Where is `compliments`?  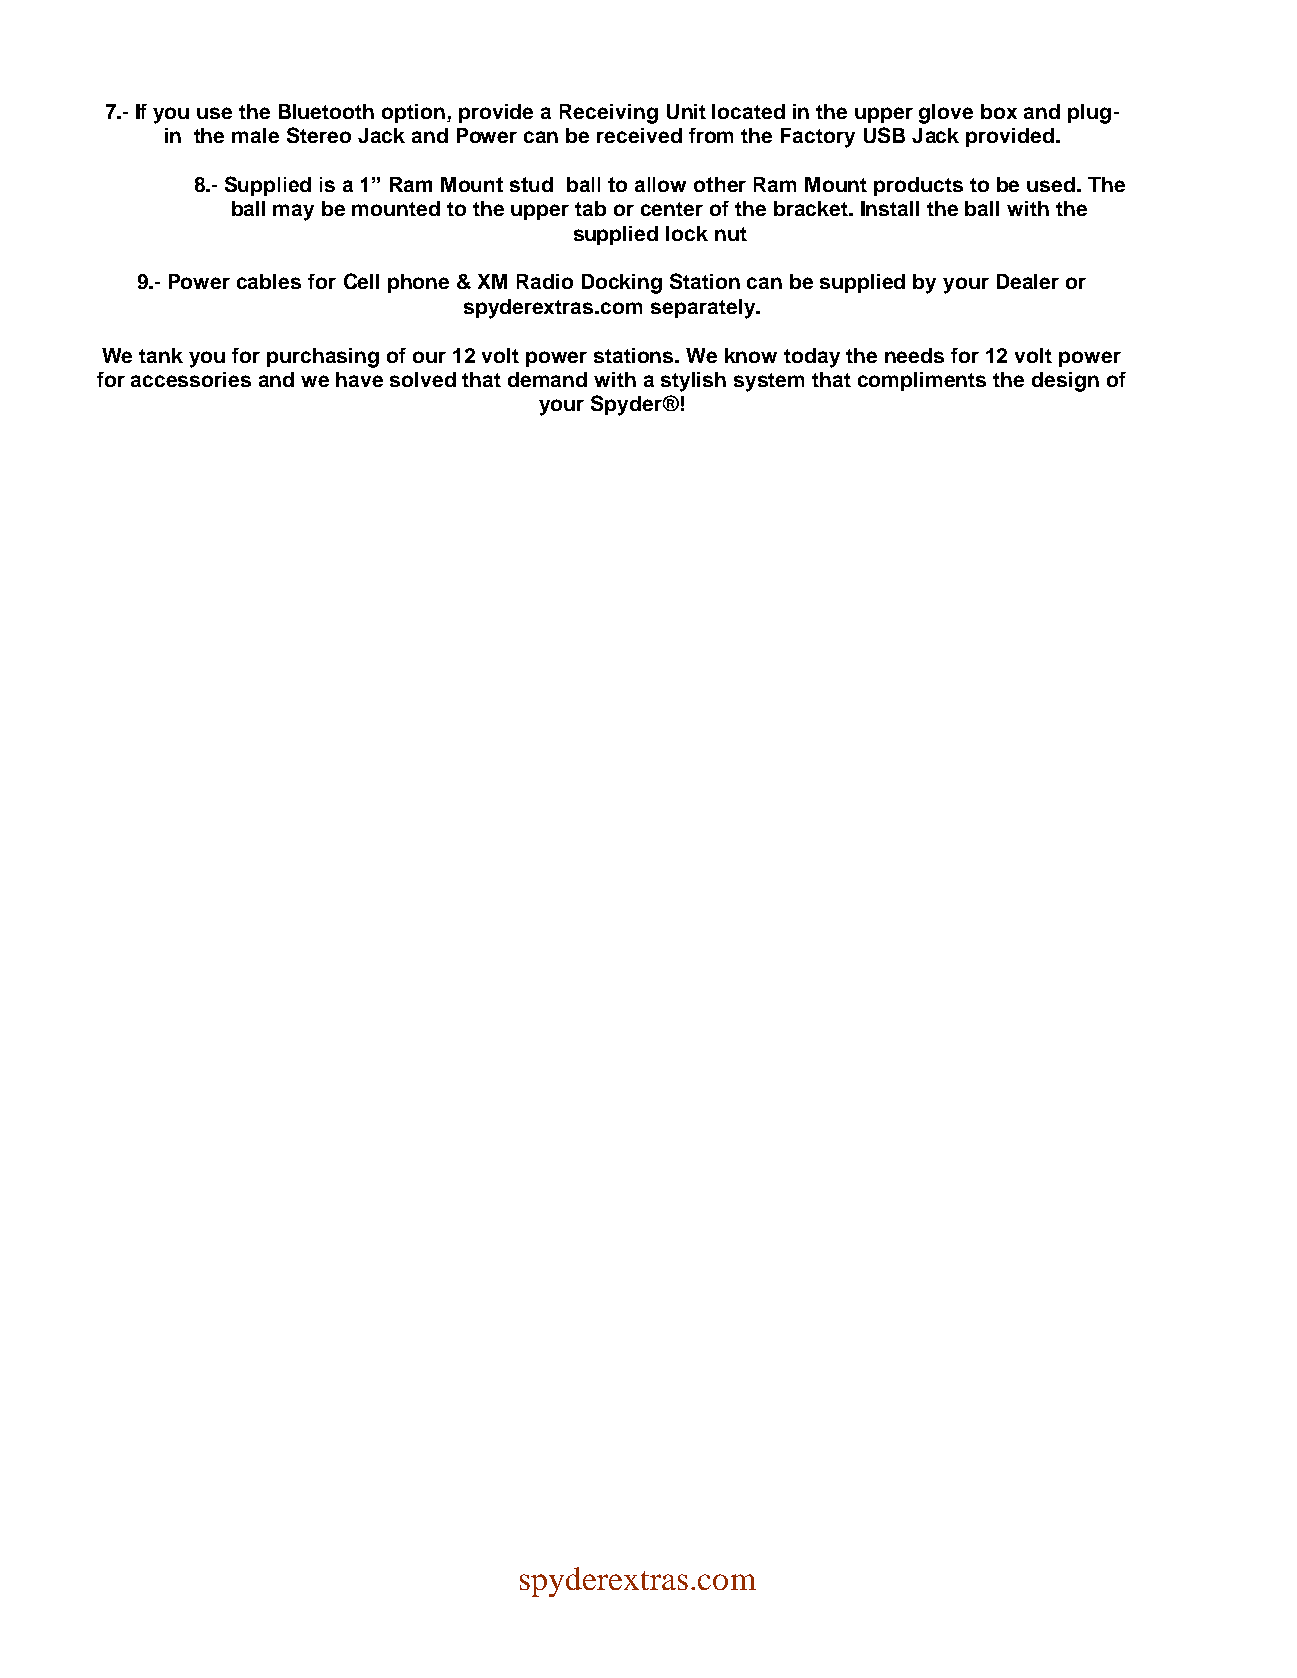
compliments is located at coordinates (922, 381).
